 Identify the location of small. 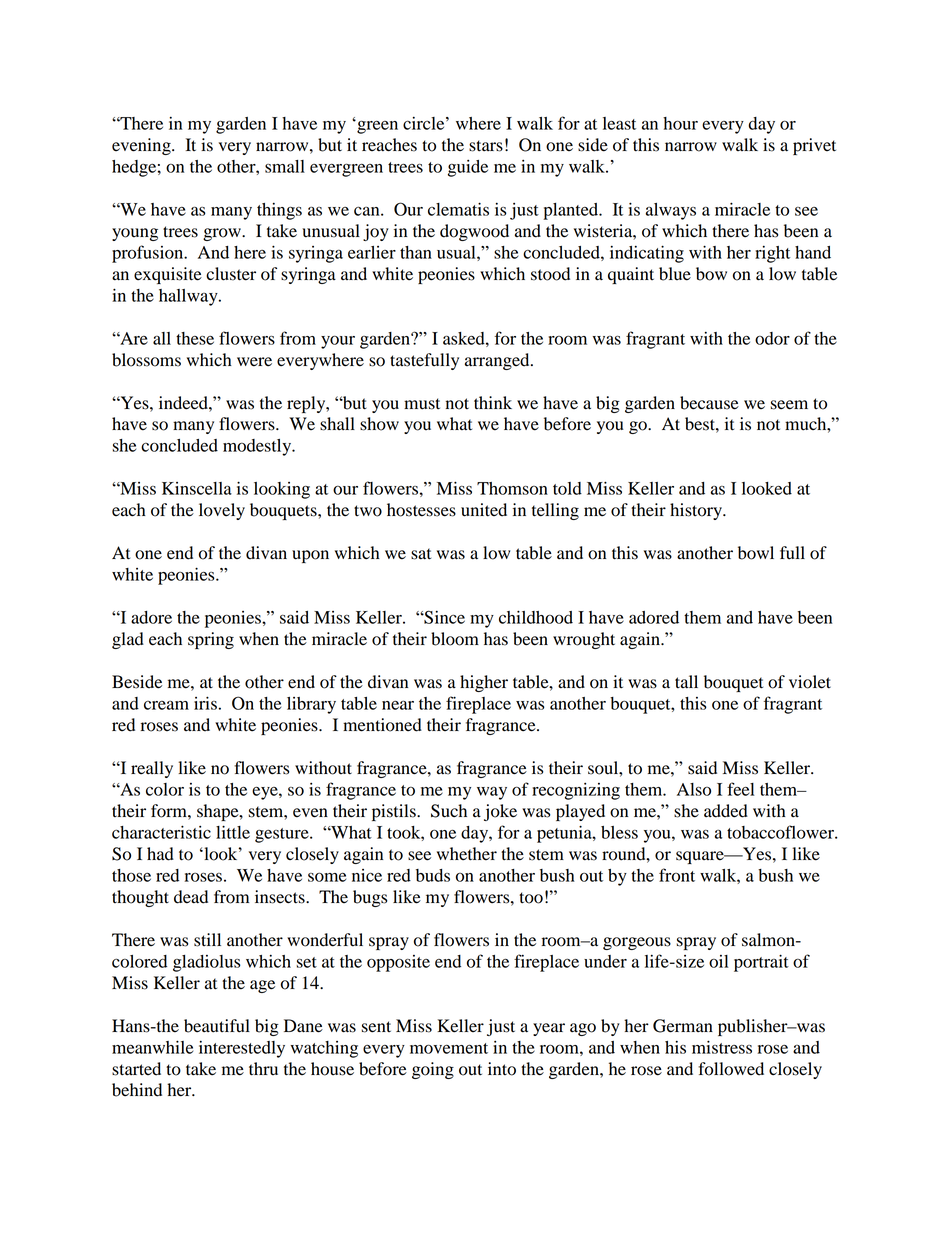
(285, 166).
